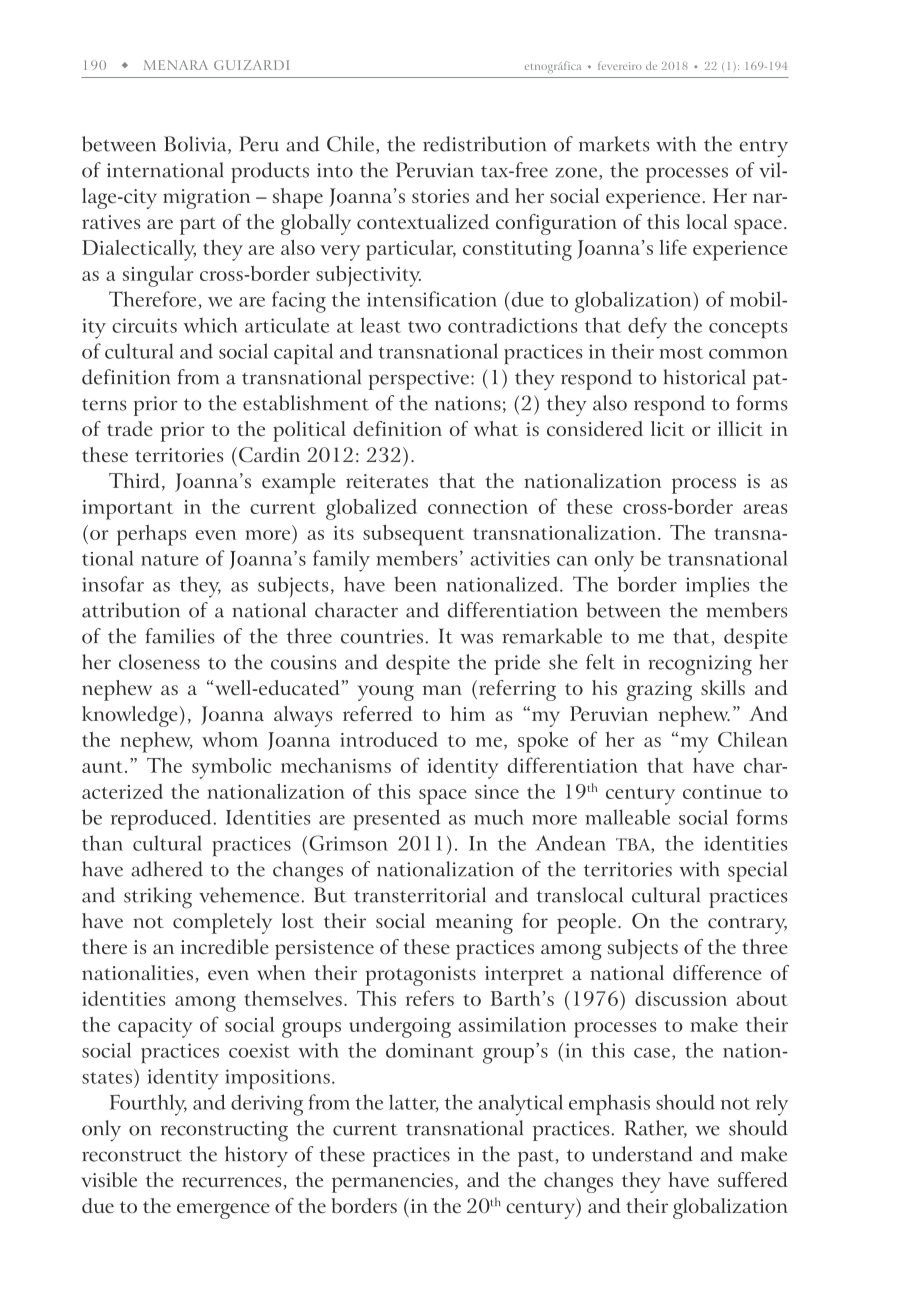 Image resolution: width=924 pixels, height=1305 pixels. I want to click on him, so click(468, 713).
